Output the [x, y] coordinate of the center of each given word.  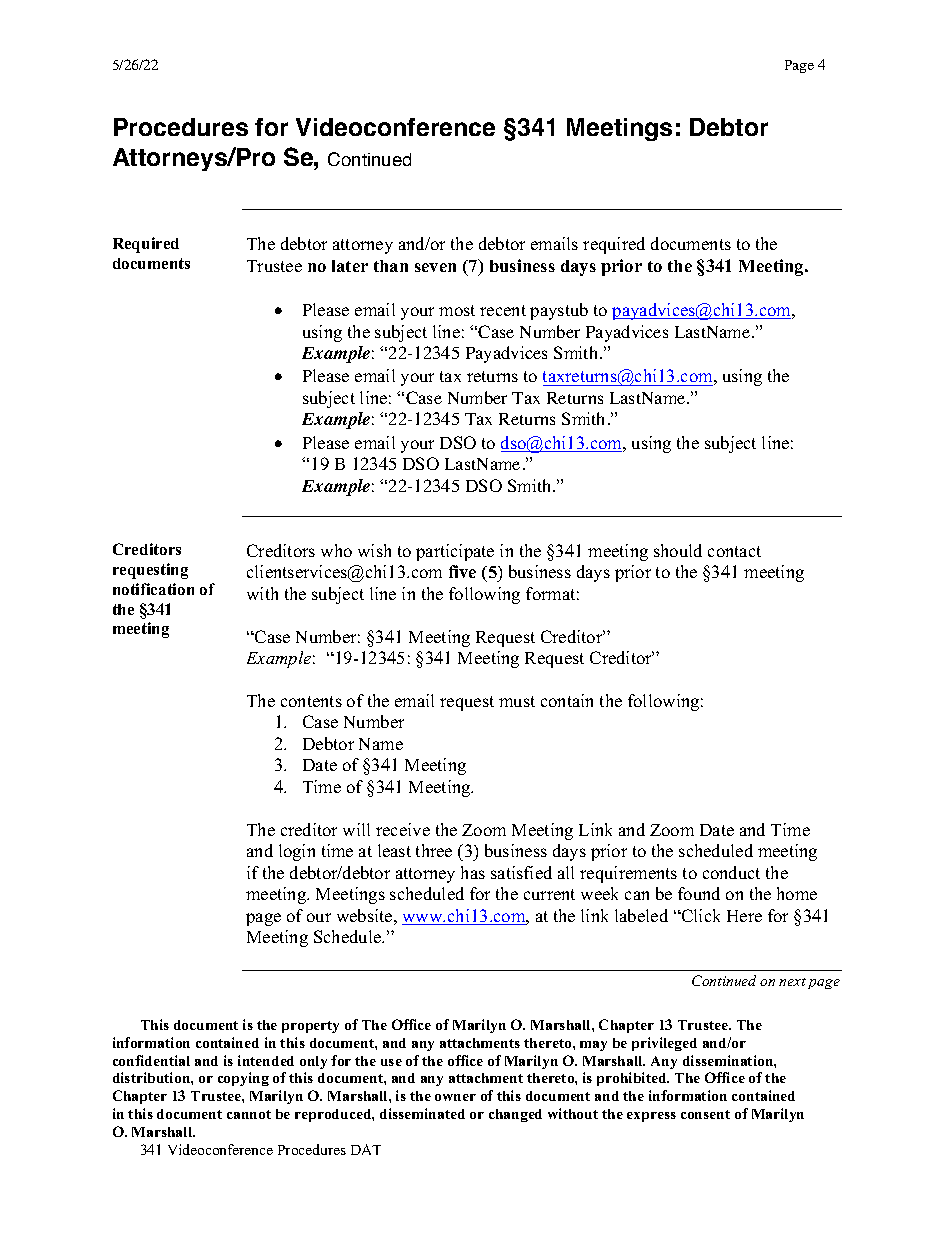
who [336, 550]
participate [455, 552]
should [678, 550]
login [297, 852]
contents [311, 701]
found [699, 893]
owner [455, 1097]
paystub [559, 311]
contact [734, 551]
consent [705, 1114]
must [517, 701]
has [473, 872]
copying [243, 1079]
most [457, 310]
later [350, 266]
